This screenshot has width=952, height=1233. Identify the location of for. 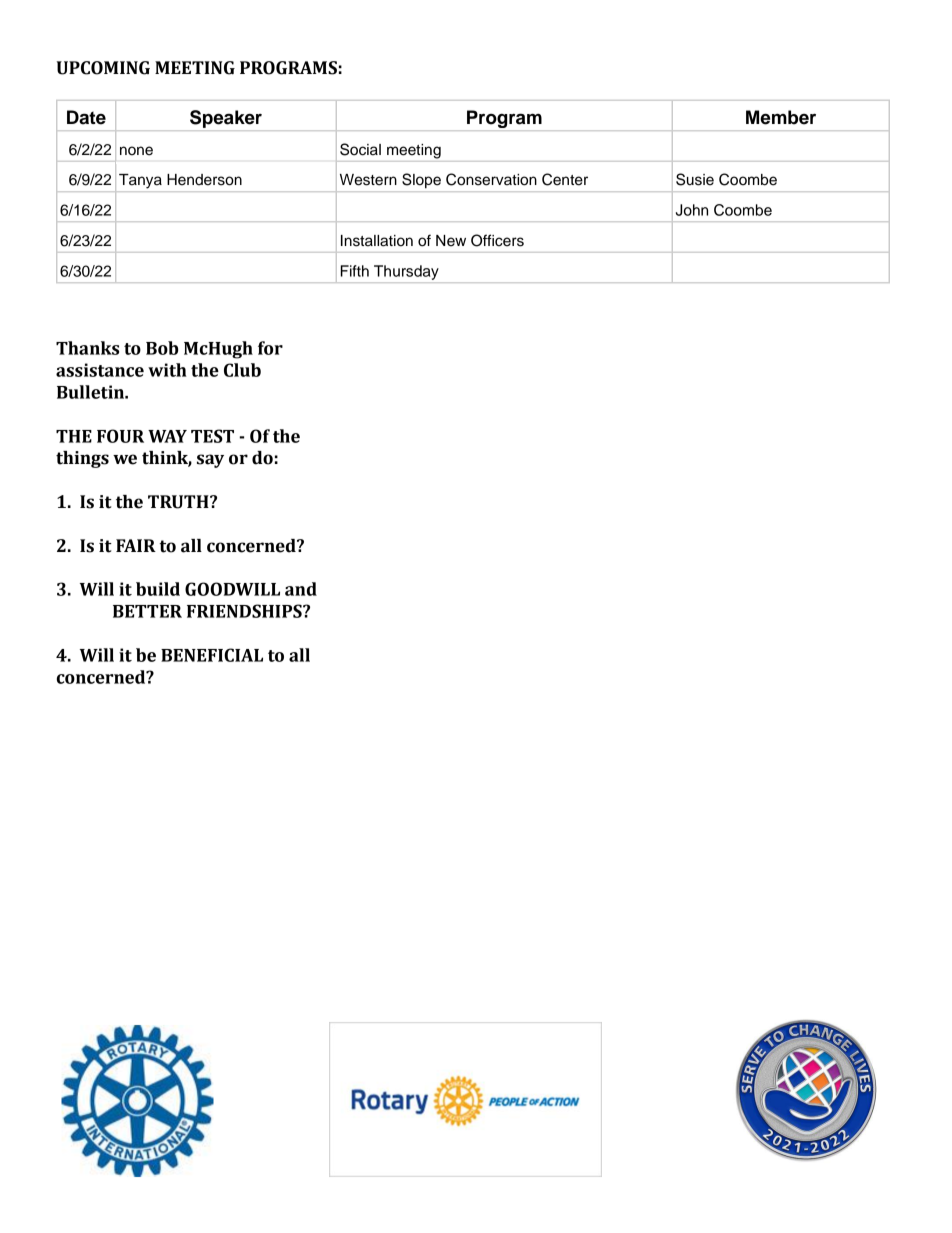
(270, 348).
